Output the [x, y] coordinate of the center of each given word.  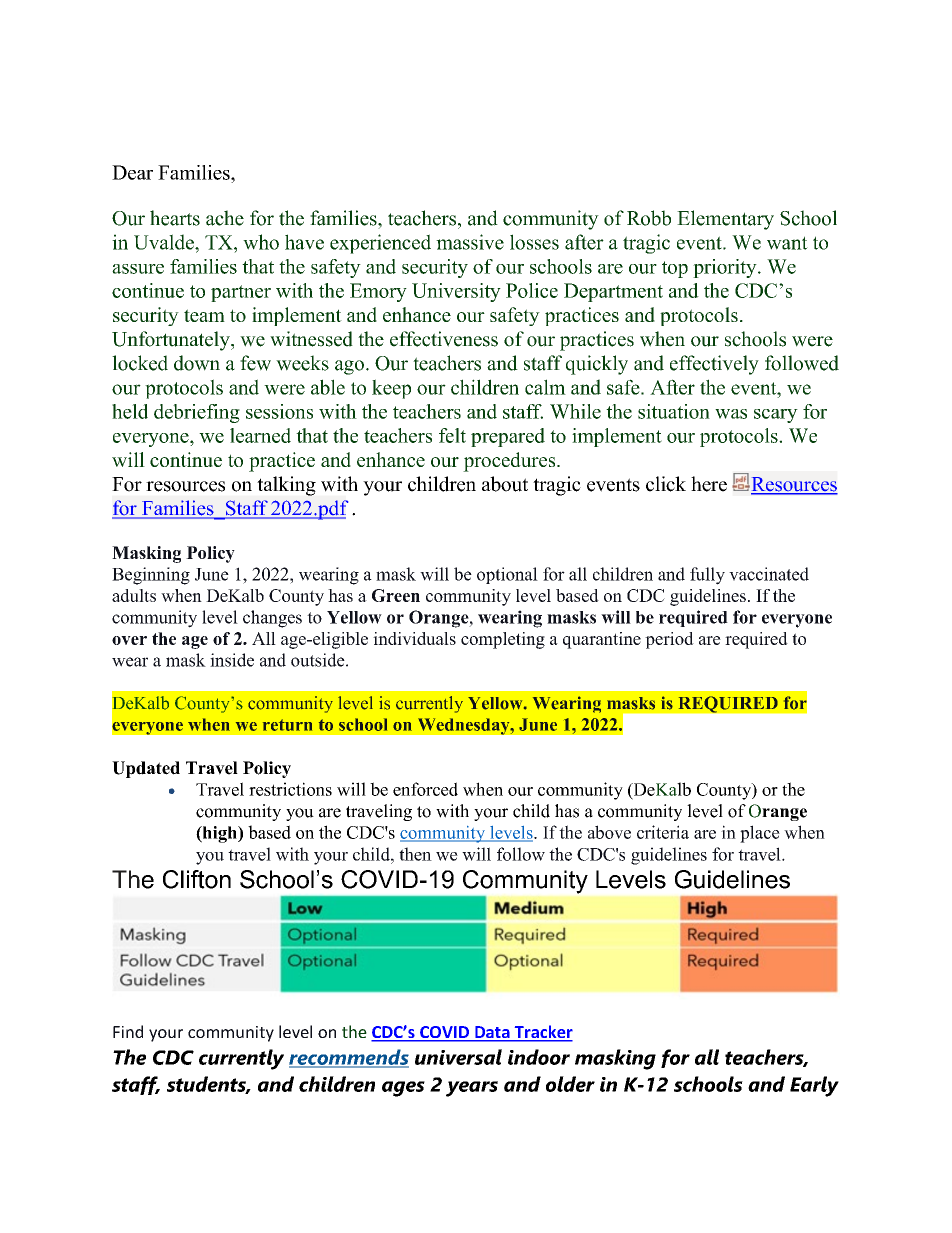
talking [286, 486]
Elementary [725, 220]
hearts [175, 218]
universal [458, 1057]
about [505, 484]
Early [814, 1086]
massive [470, 242]
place [760, 834]
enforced [425, 789]
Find [128, 1031]
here [709, 484]
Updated [146, 769]
